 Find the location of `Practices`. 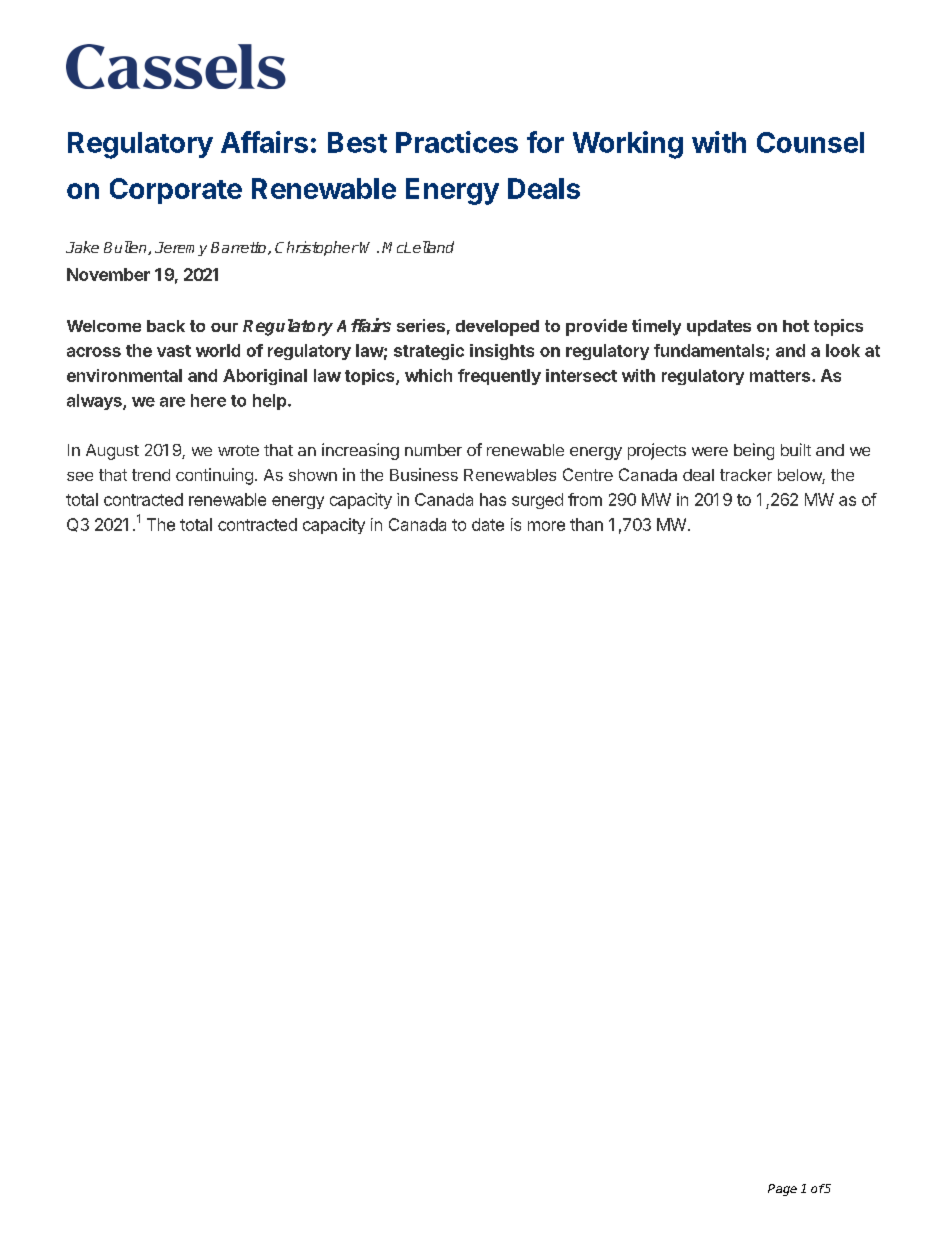

Practices is located at coordinates (457, 142).
